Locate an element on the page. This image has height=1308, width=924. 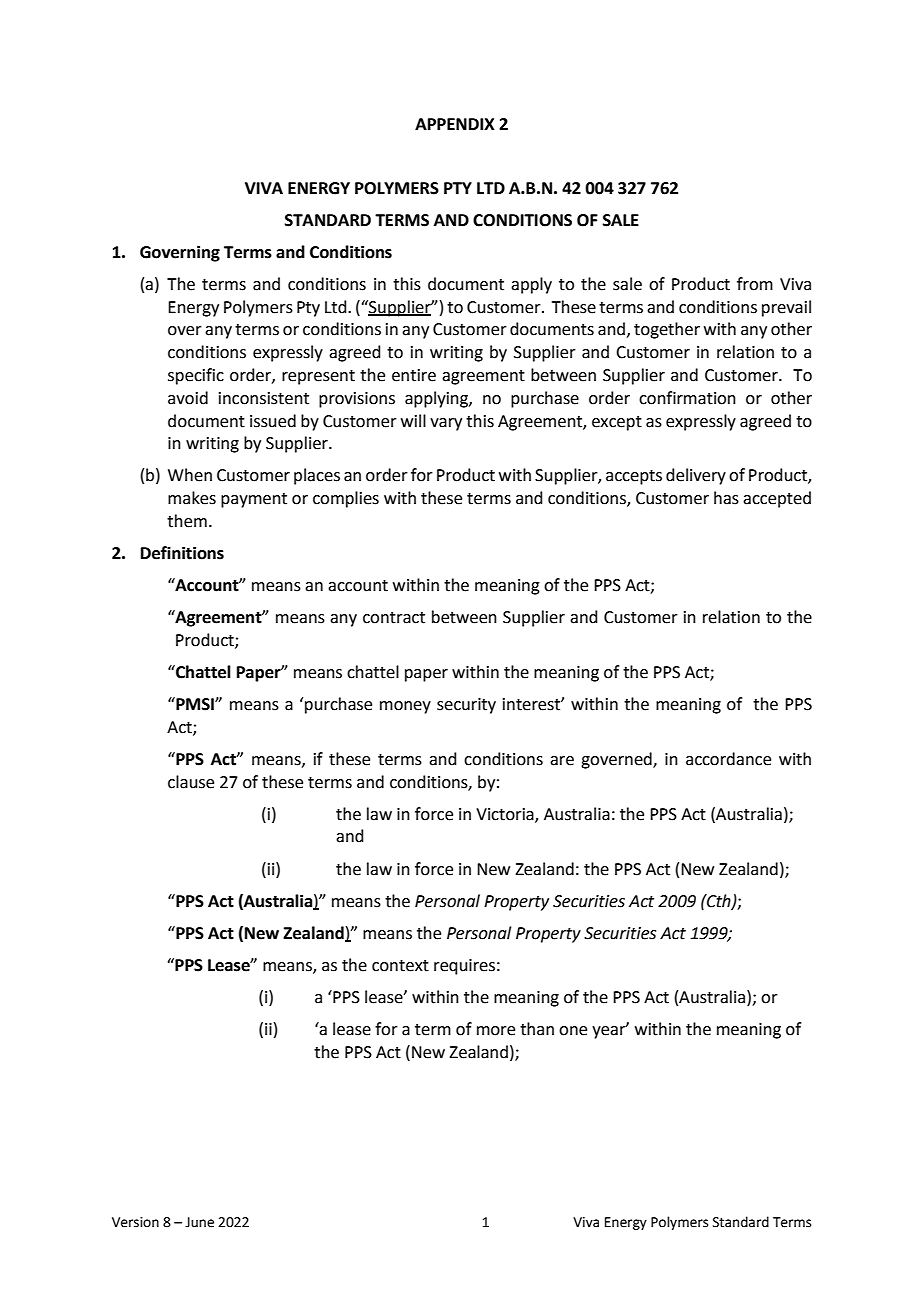
APPENDIX is located at coordinates (455, 124).
